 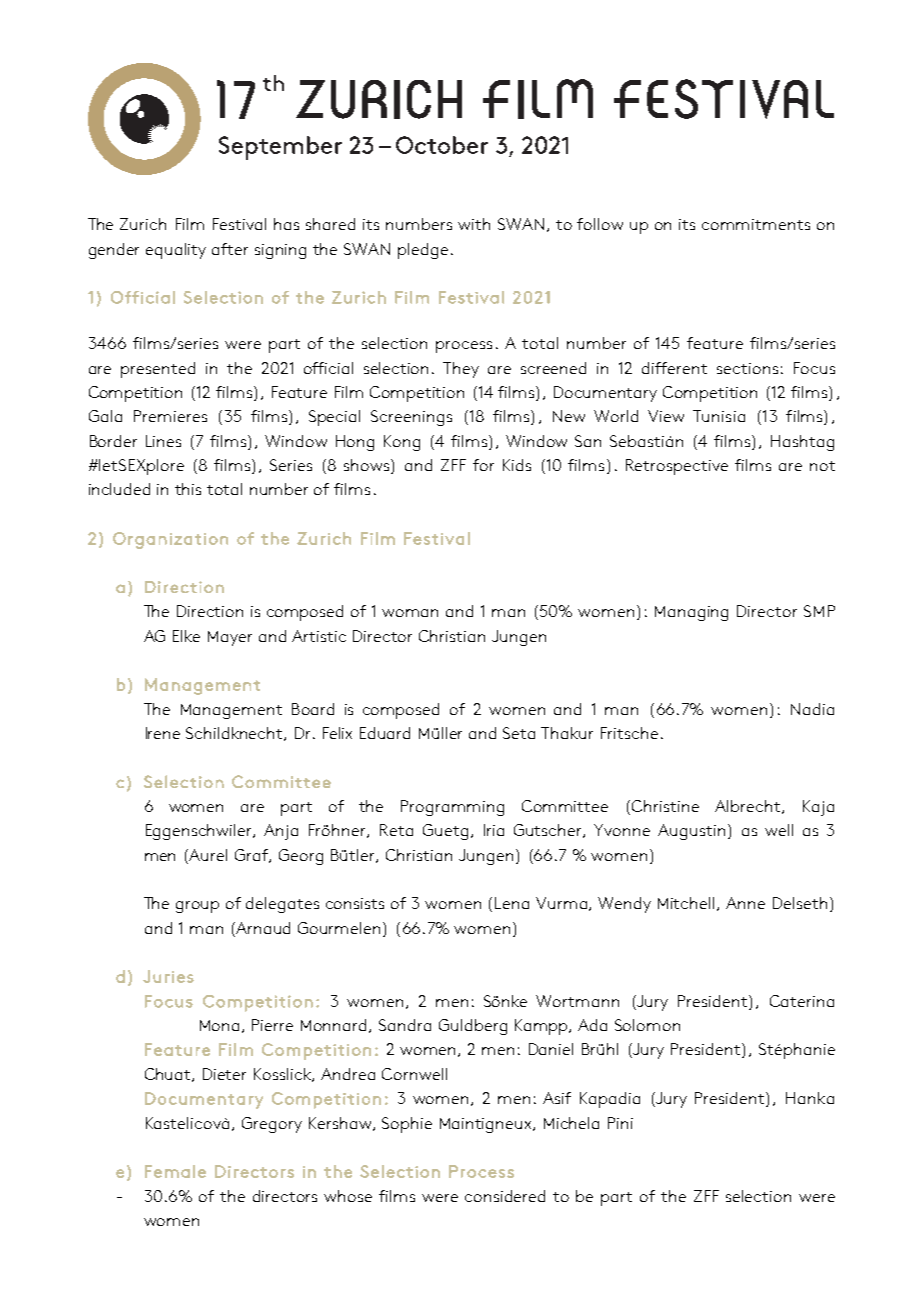 I want to click on equality, so click(x=176, y=251).
